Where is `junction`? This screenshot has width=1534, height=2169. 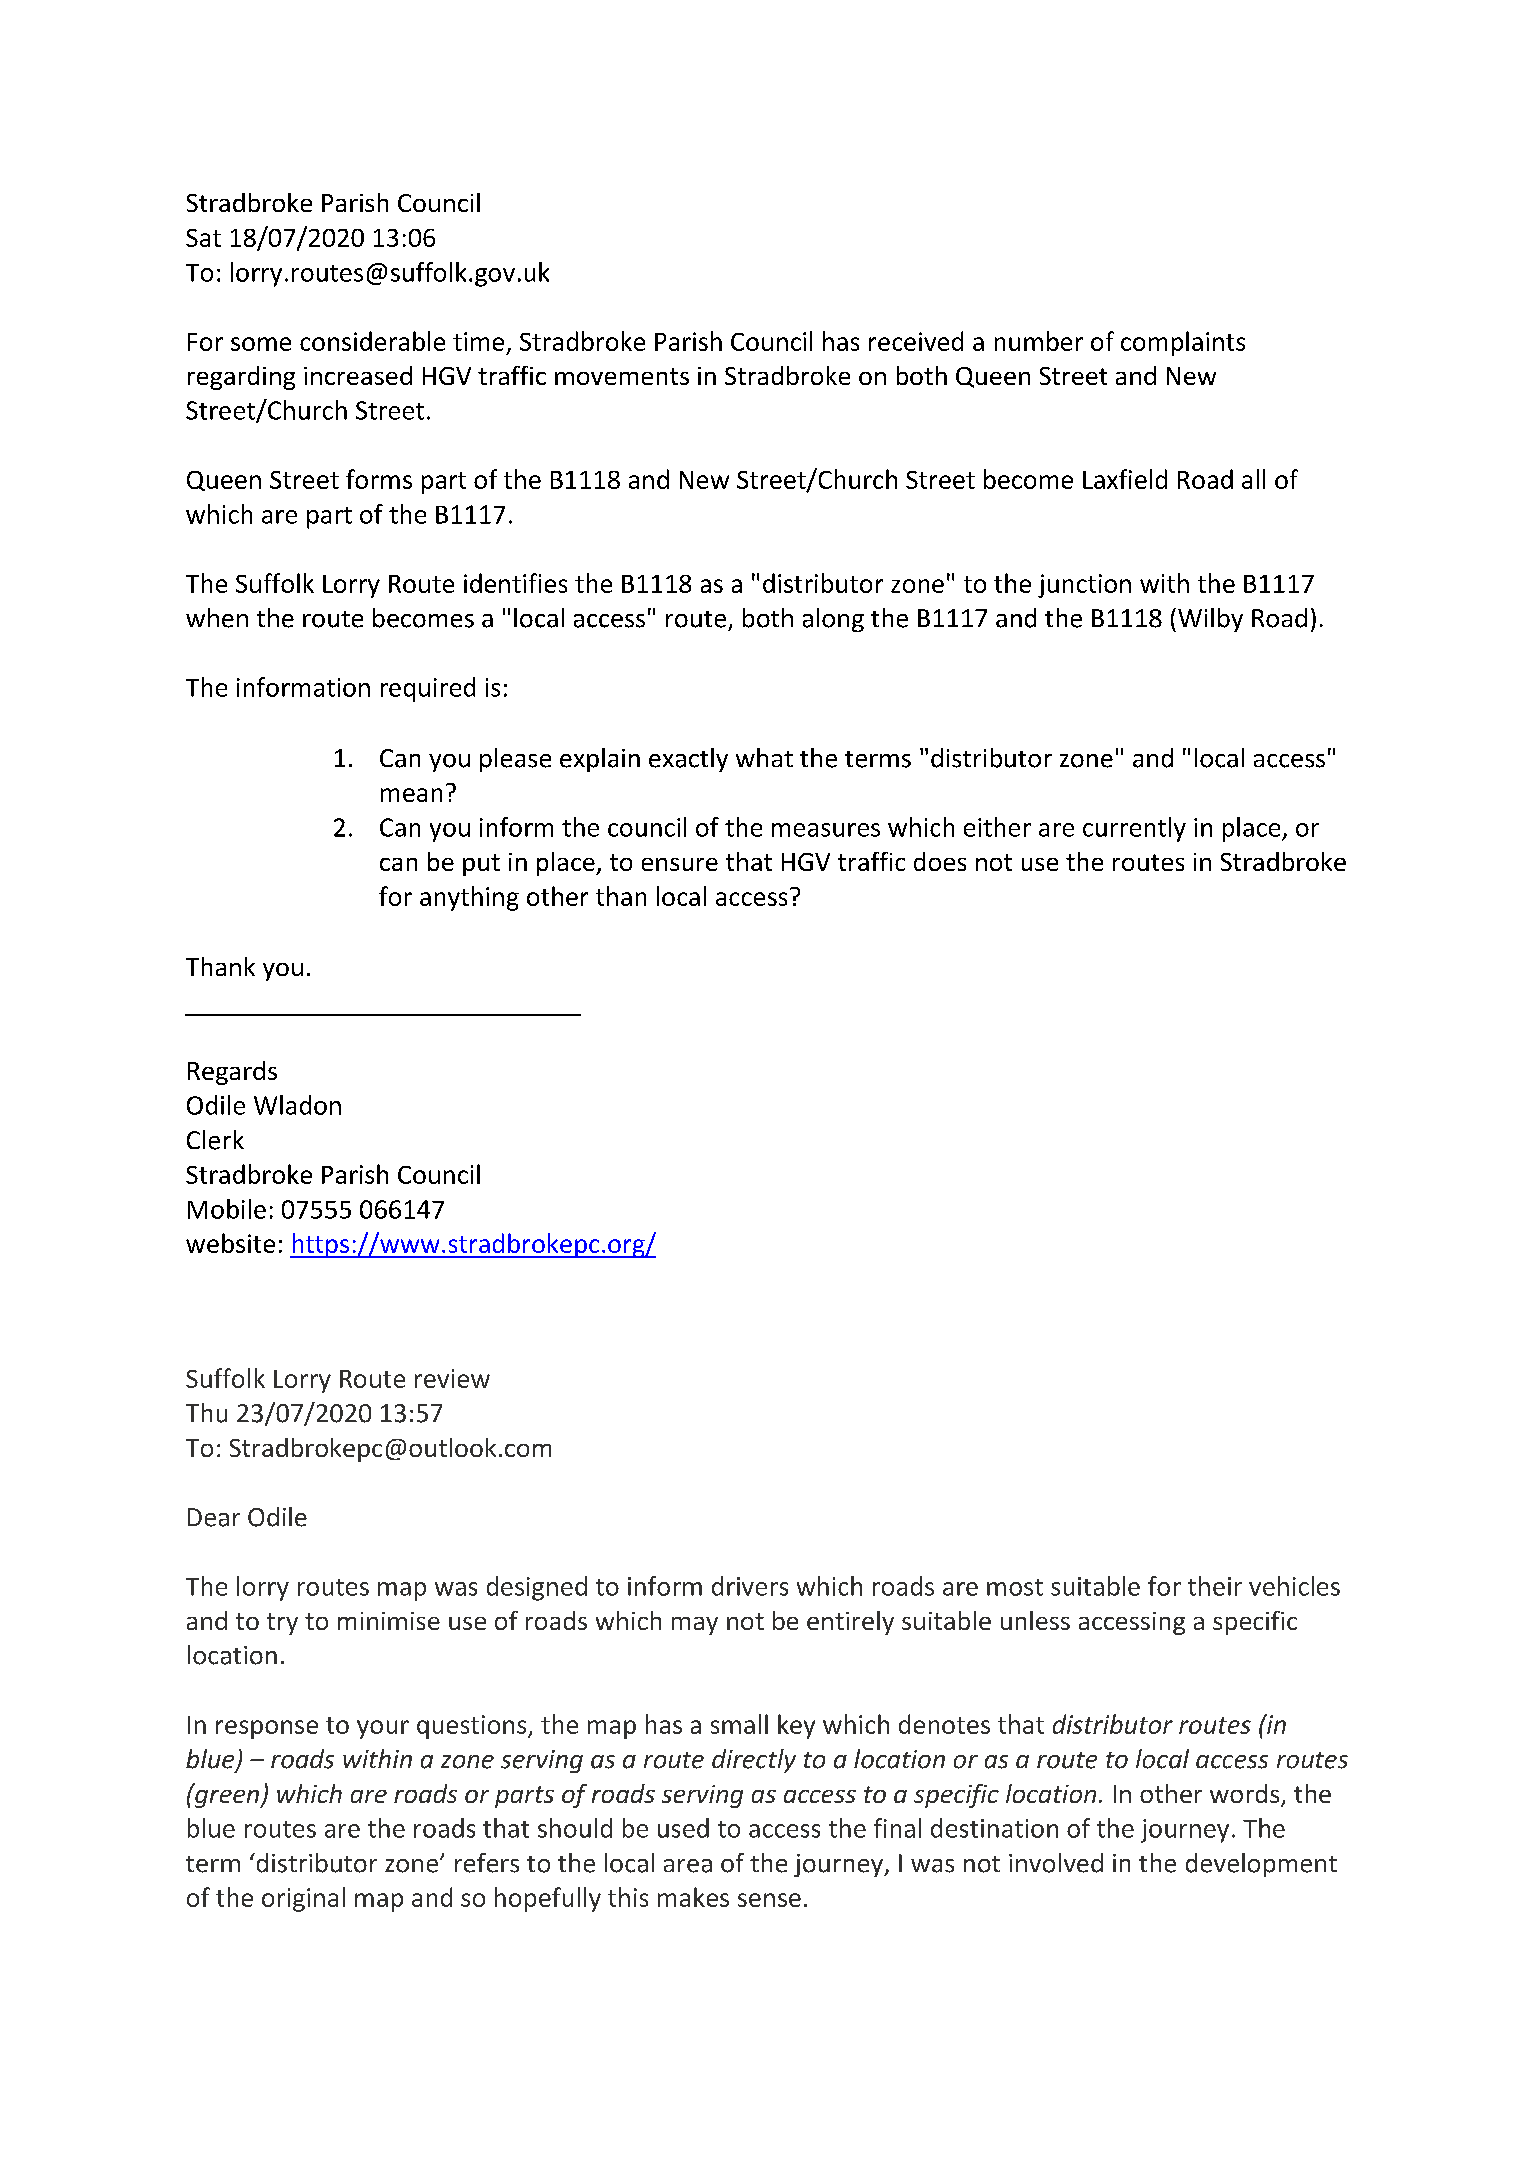 junction is located at coordinates (1084, 586).
